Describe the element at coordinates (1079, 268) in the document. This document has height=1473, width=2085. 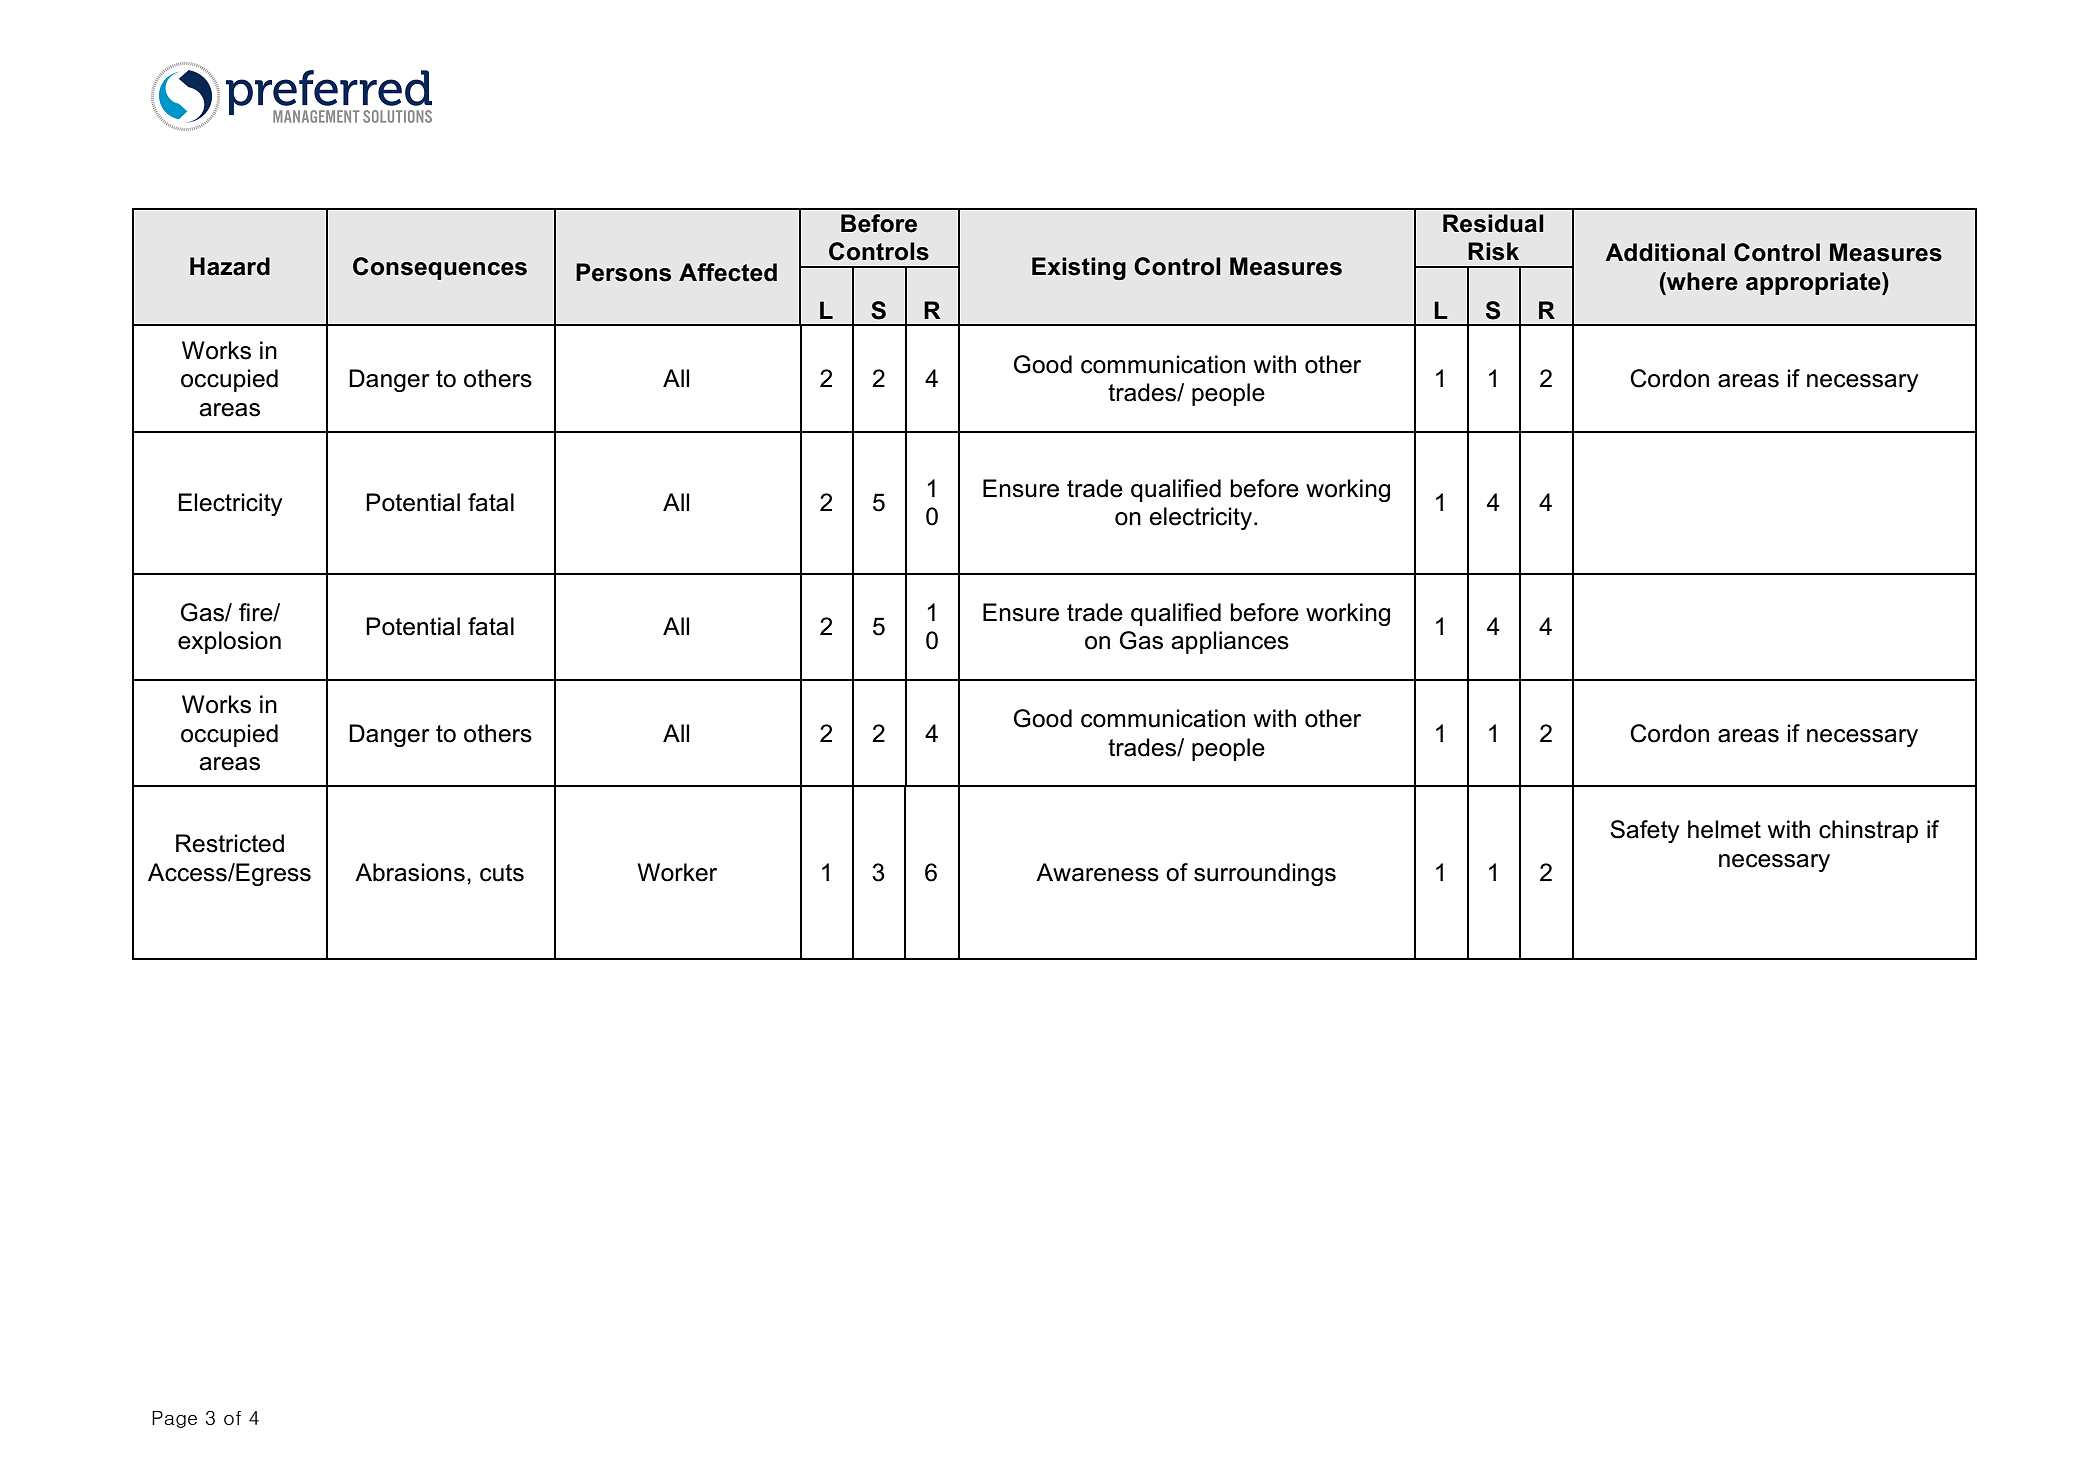
I see `Existing` at that location.
